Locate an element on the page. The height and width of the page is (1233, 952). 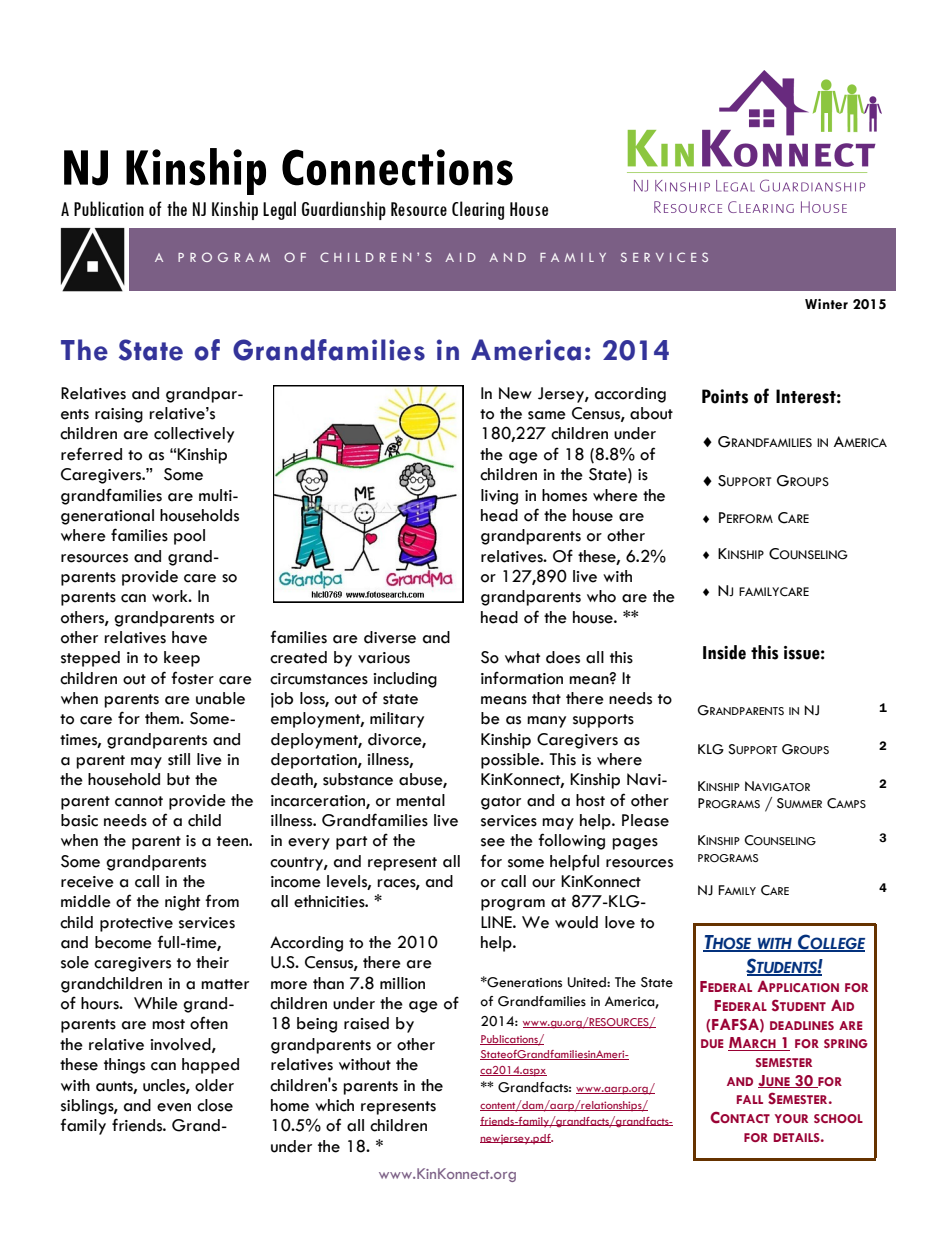
pages is located at coordinates (635, 844).
